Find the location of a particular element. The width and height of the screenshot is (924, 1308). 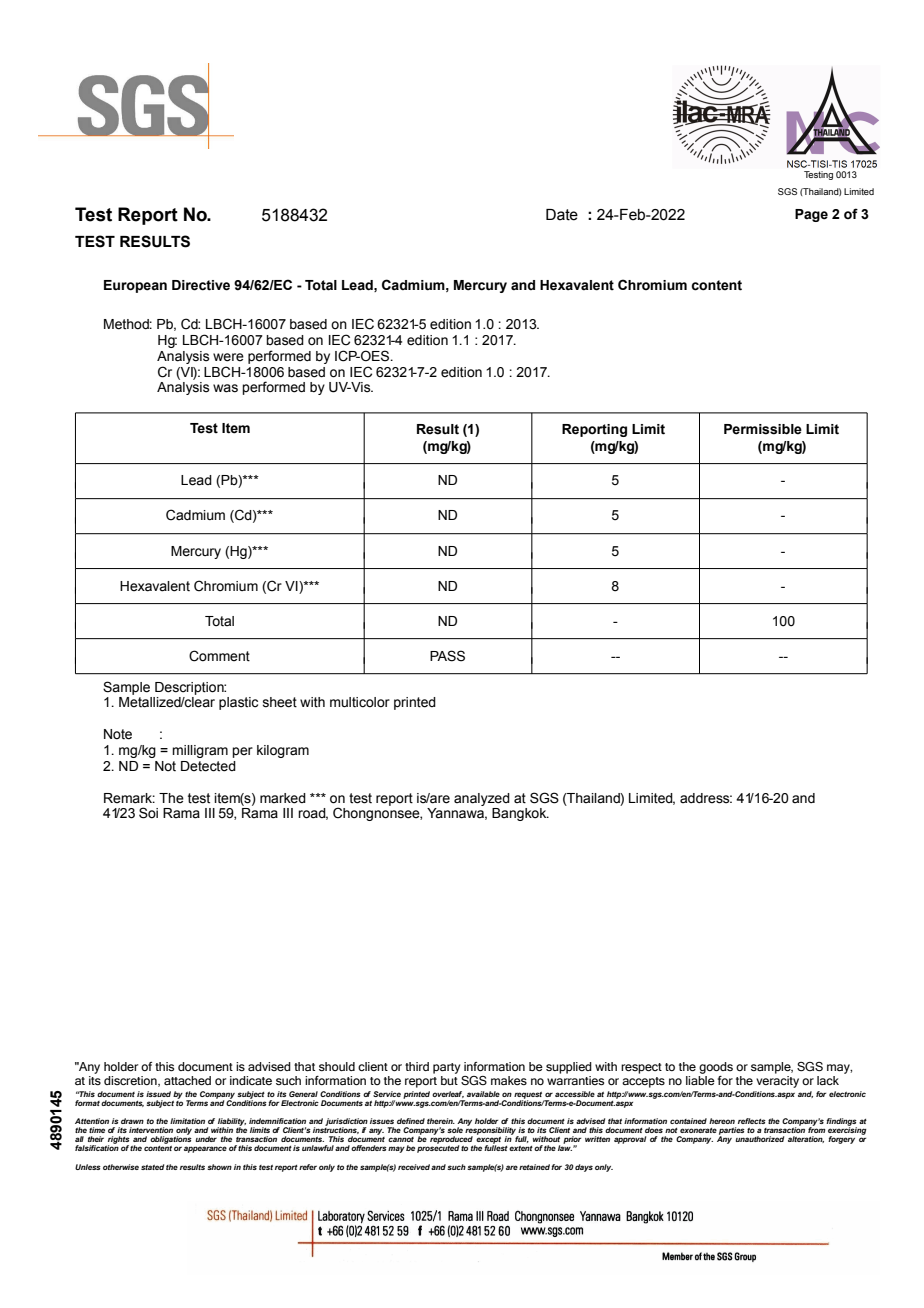

PASS is located at coordinates (447, 656).
